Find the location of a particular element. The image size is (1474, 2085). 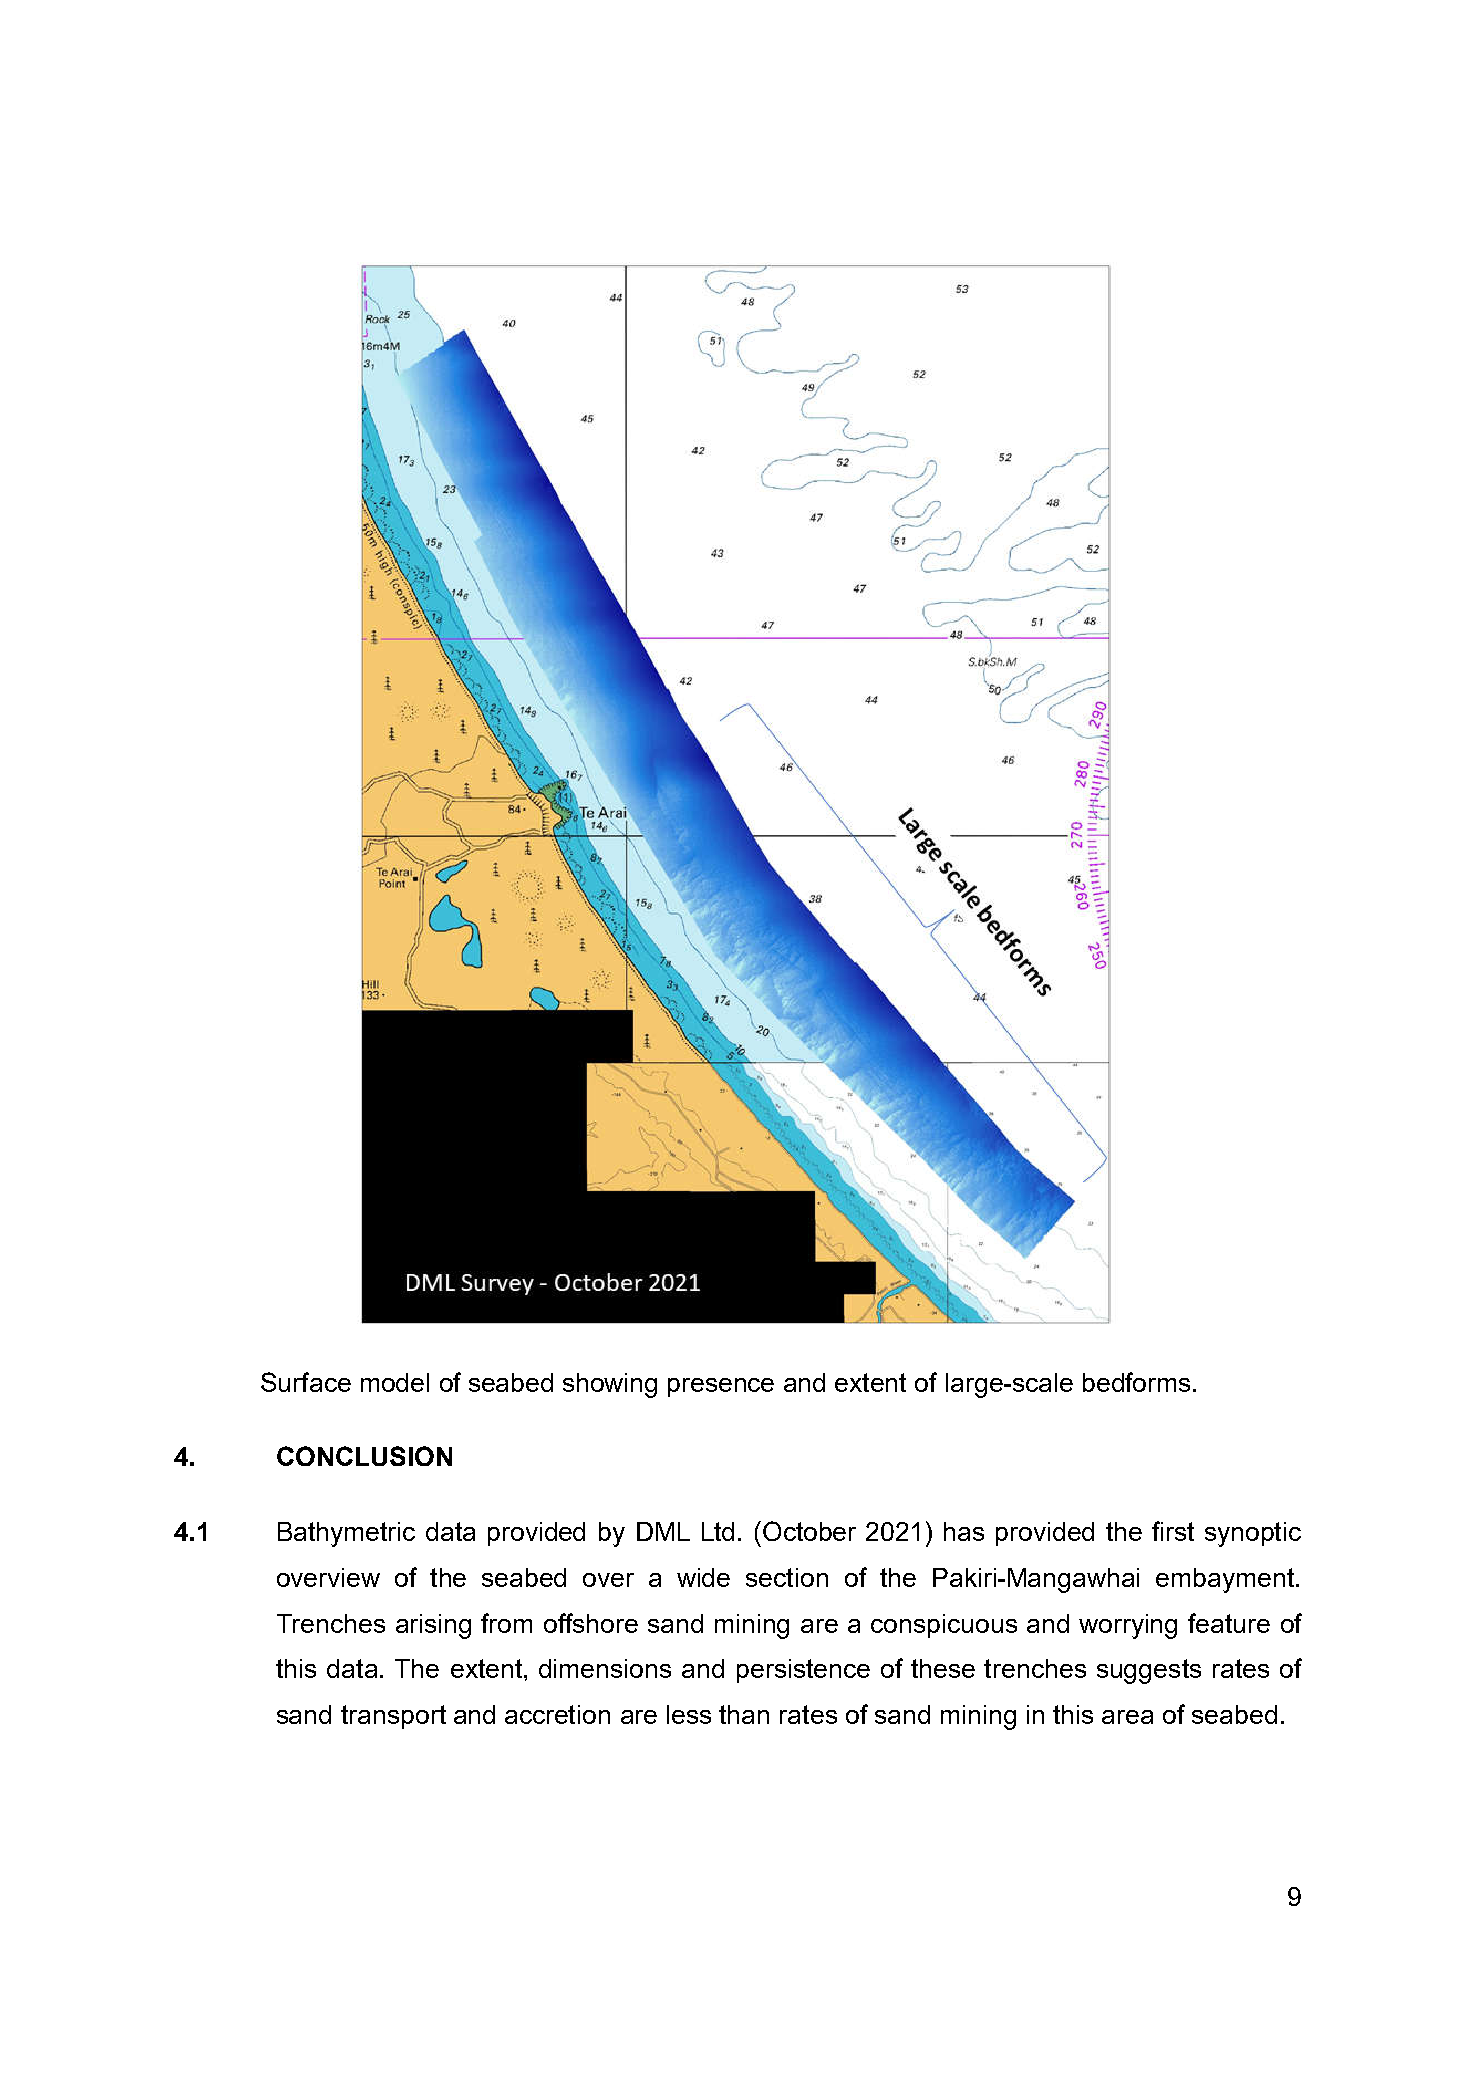

October is located at coordinates (809, 1531).
